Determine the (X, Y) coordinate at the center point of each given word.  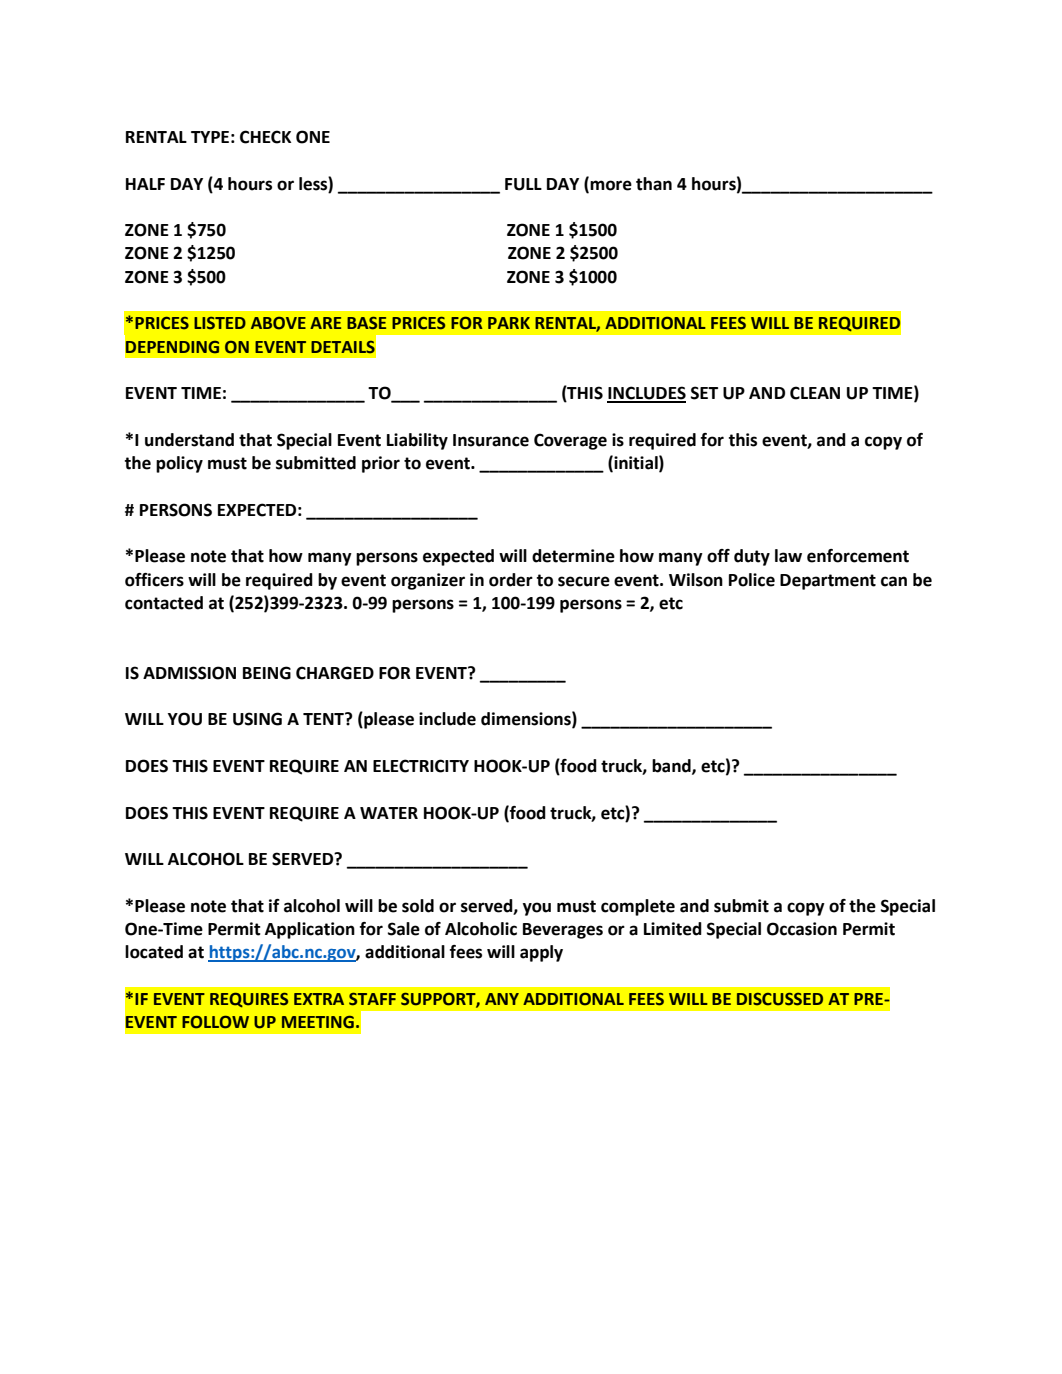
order (511, 580)
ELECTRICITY (421, 766)
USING (257, 719)
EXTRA (319, 999)
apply (541, 953)
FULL (523, 184)
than (654, 184)
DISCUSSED (780, 999)
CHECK (265, 137)
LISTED (220, 323)
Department (828, 582)
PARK (509, 323)
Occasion (802, 929)
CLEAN (815, 393)
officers (154, 580)
